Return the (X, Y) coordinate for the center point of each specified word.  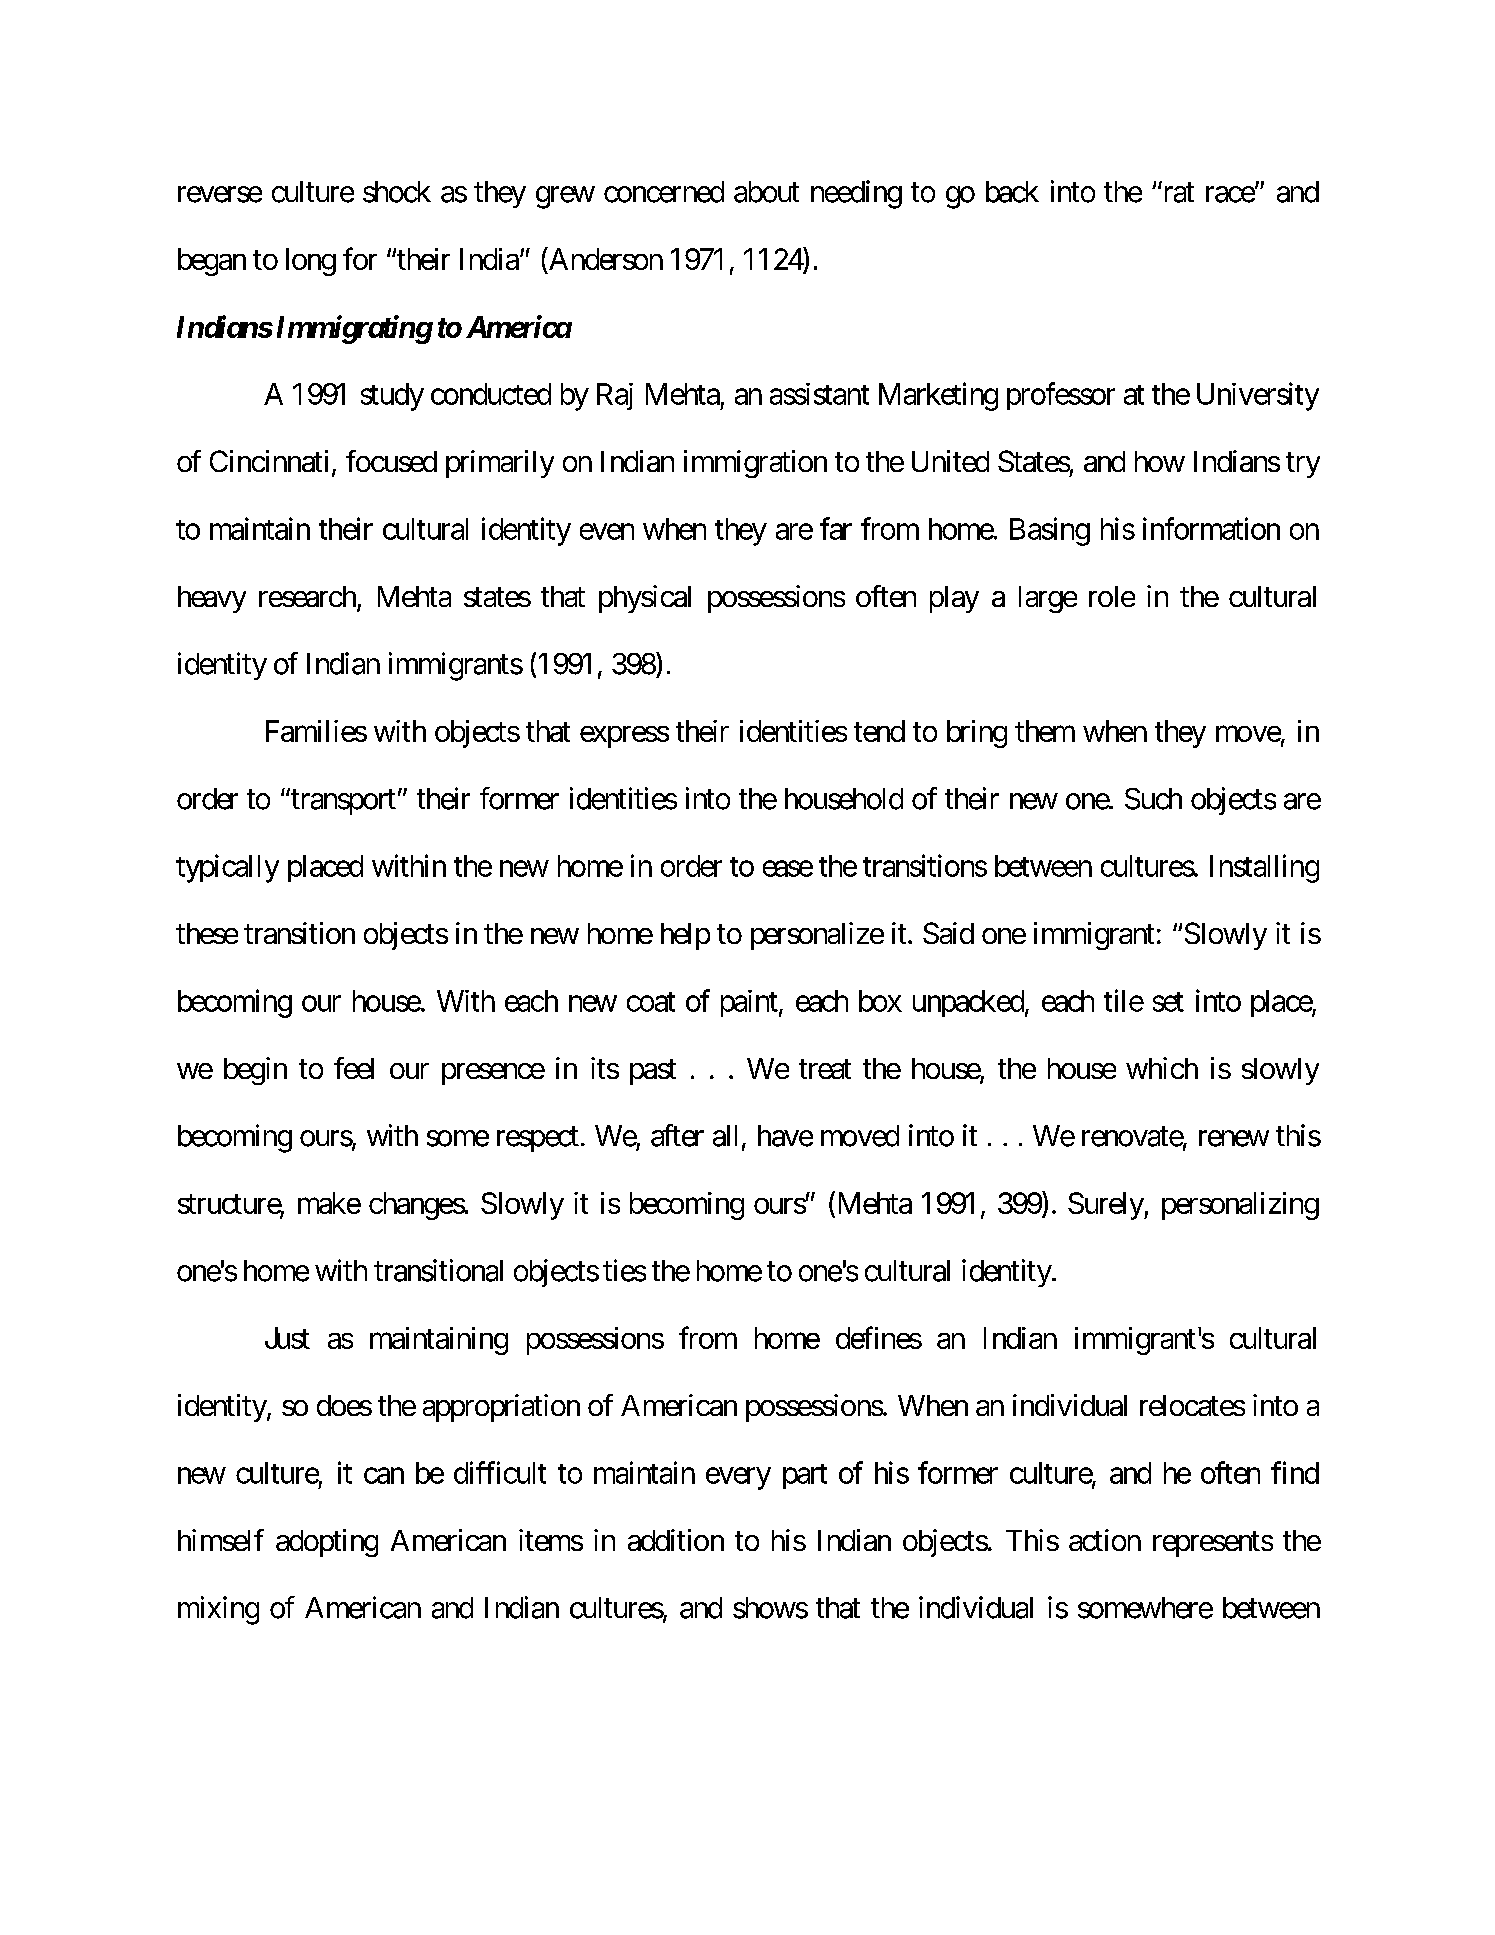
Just (287, 1338)
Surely (1106, 1206)
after (677, 1135)
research (308, 598)
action (1105, 1540)
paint (749, 1003)
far (836, 528)
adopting (327, 1543)
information (1211, 528)
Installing (1264, 868)
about (766, 192)
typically (227, 868)
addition (676, 1540)
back (1012, 192)
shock (397, 192)
